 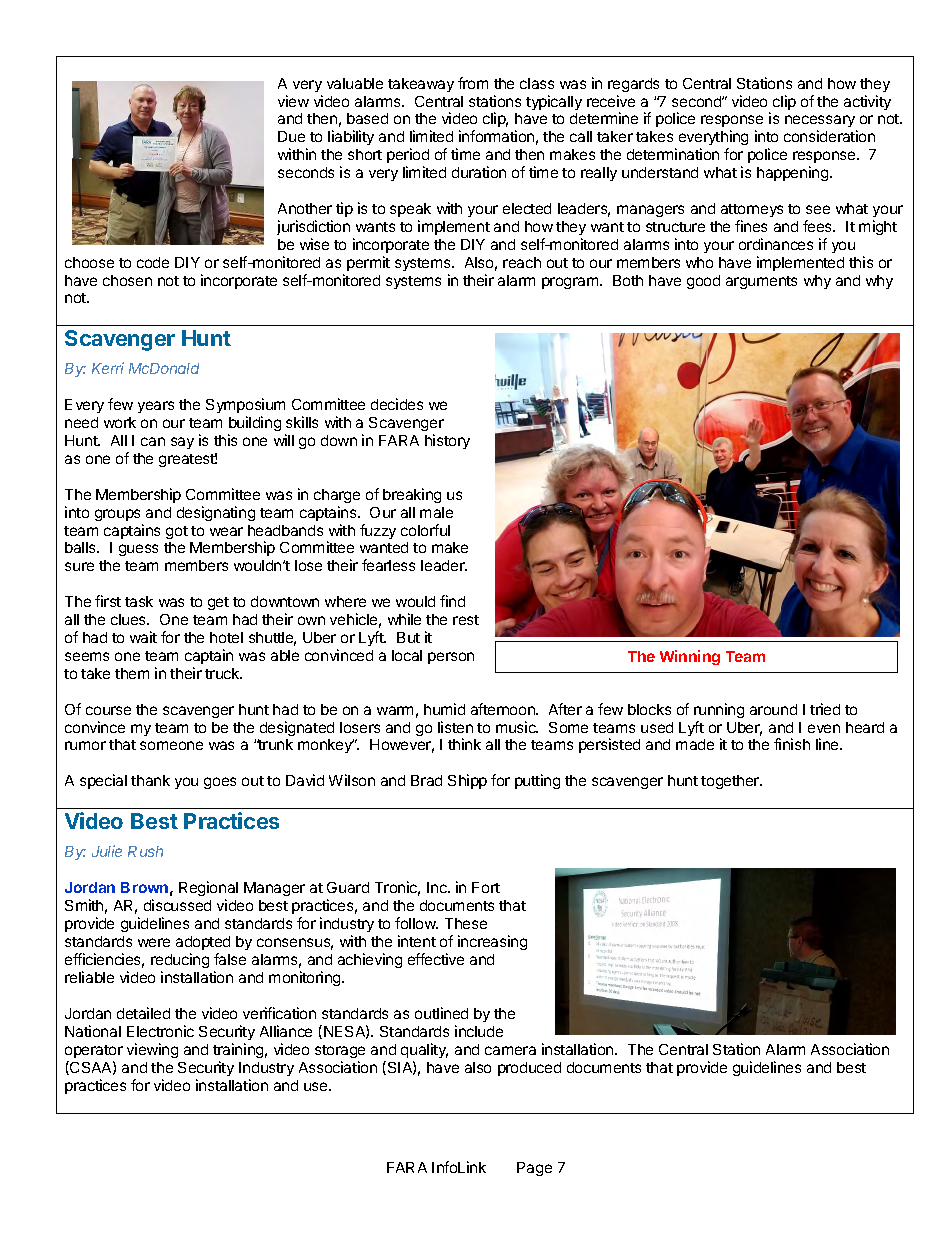 I want to click on from, so click(x=473, y=83).
